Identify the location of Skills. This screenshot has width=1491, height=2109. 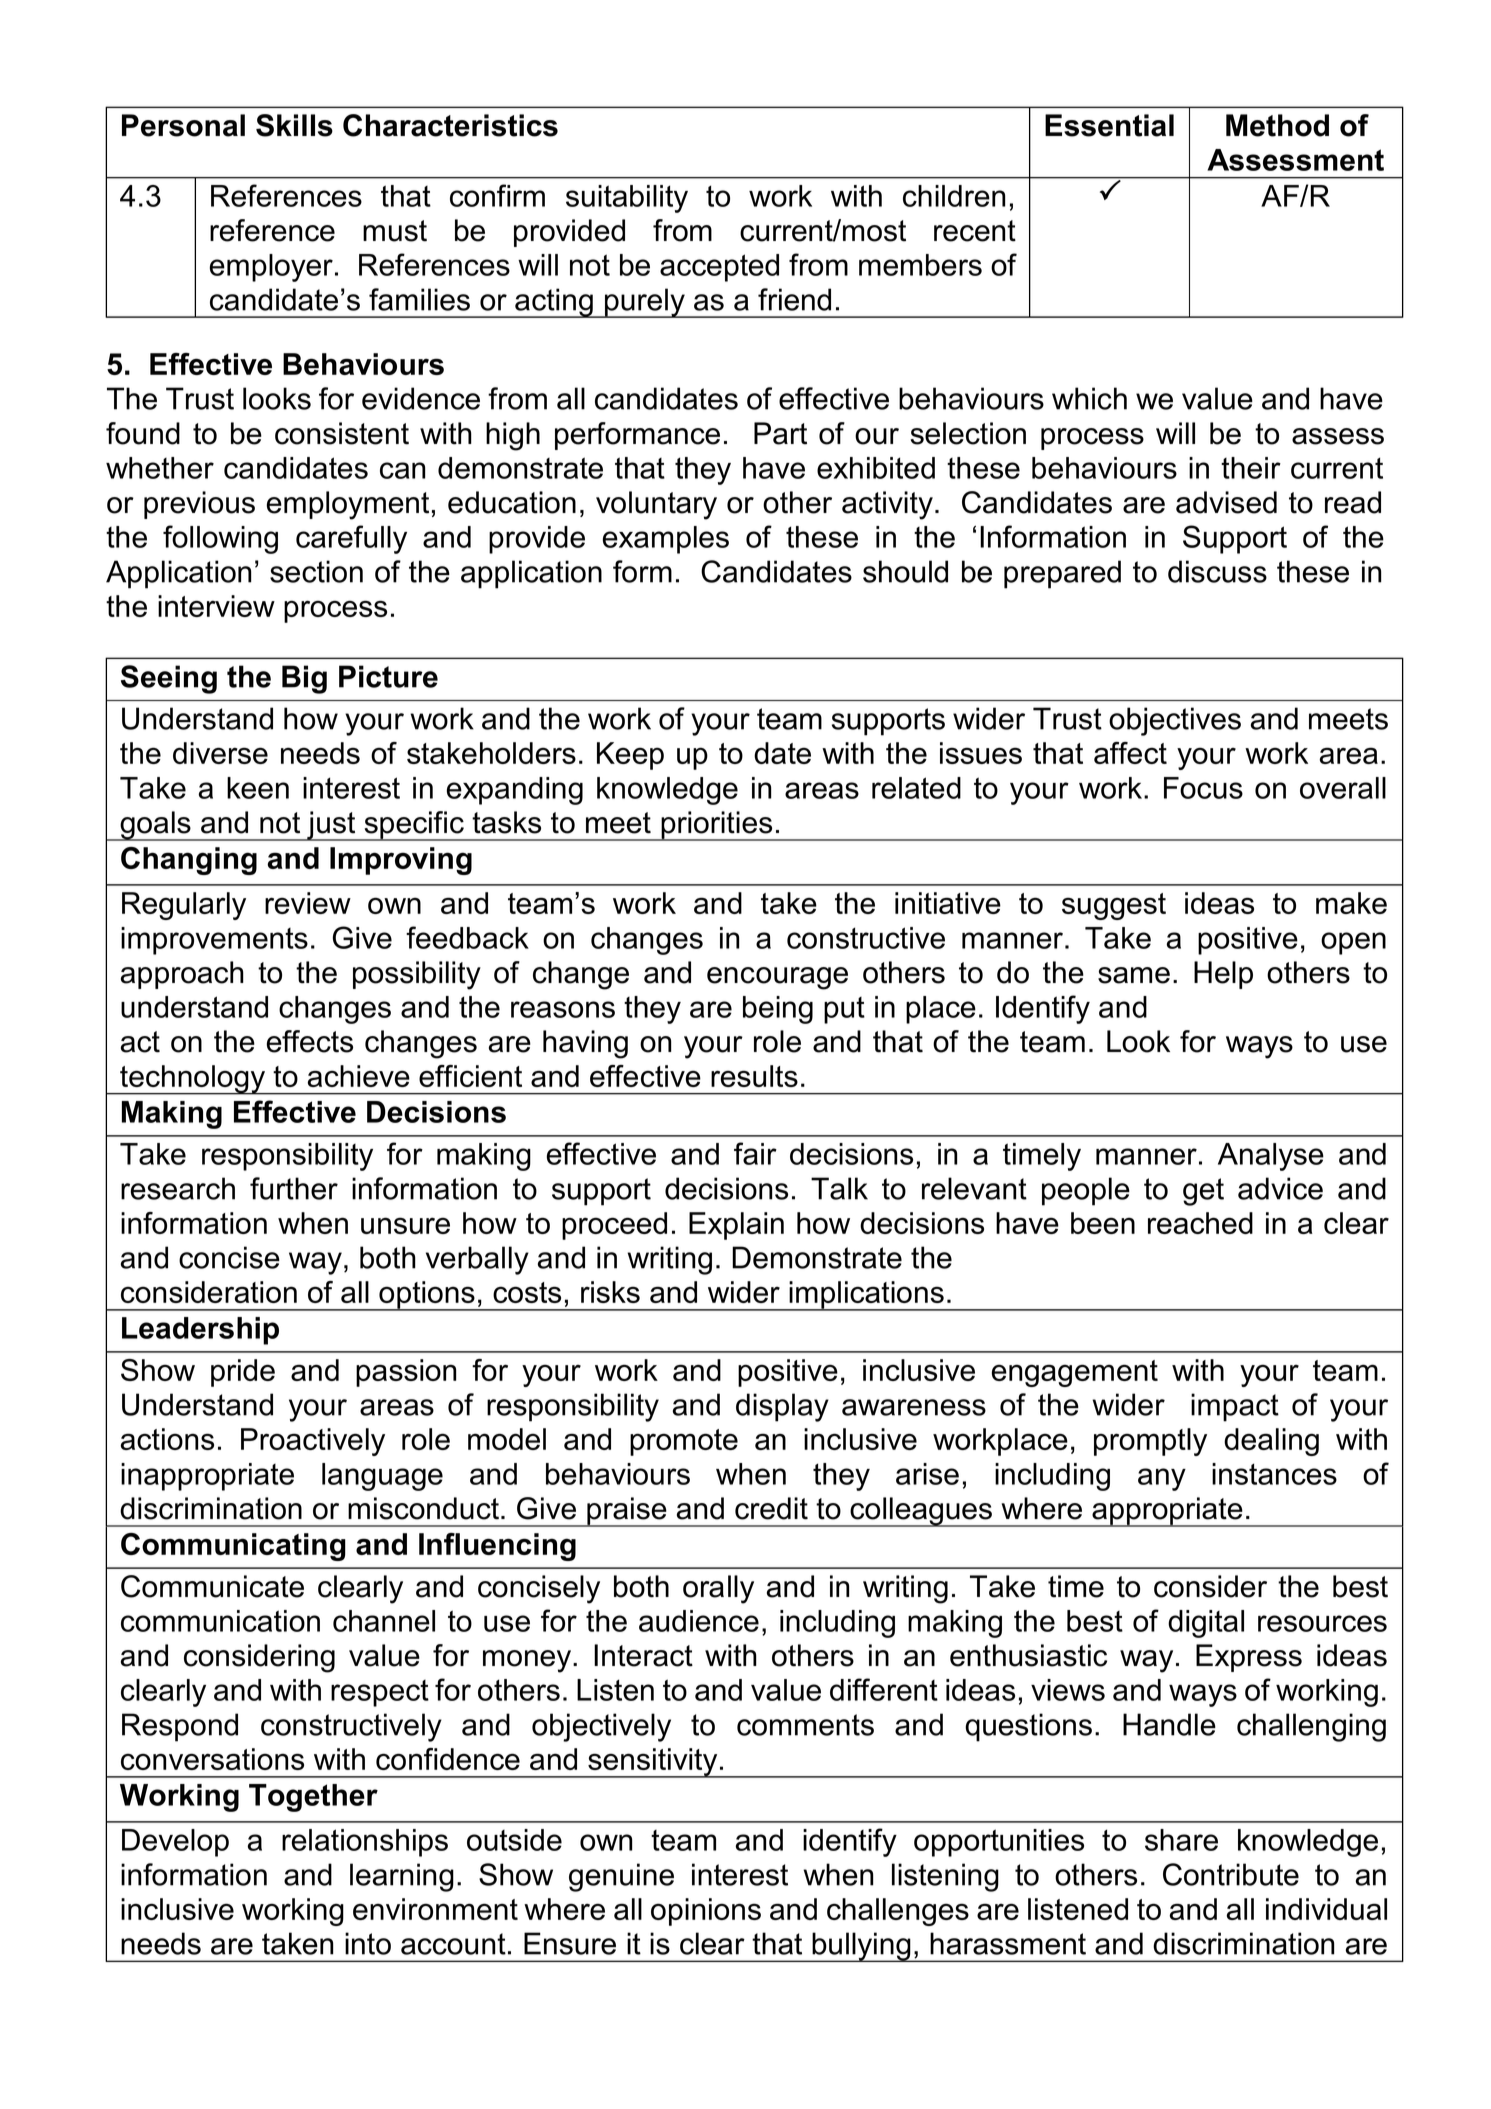
(294, 125).
